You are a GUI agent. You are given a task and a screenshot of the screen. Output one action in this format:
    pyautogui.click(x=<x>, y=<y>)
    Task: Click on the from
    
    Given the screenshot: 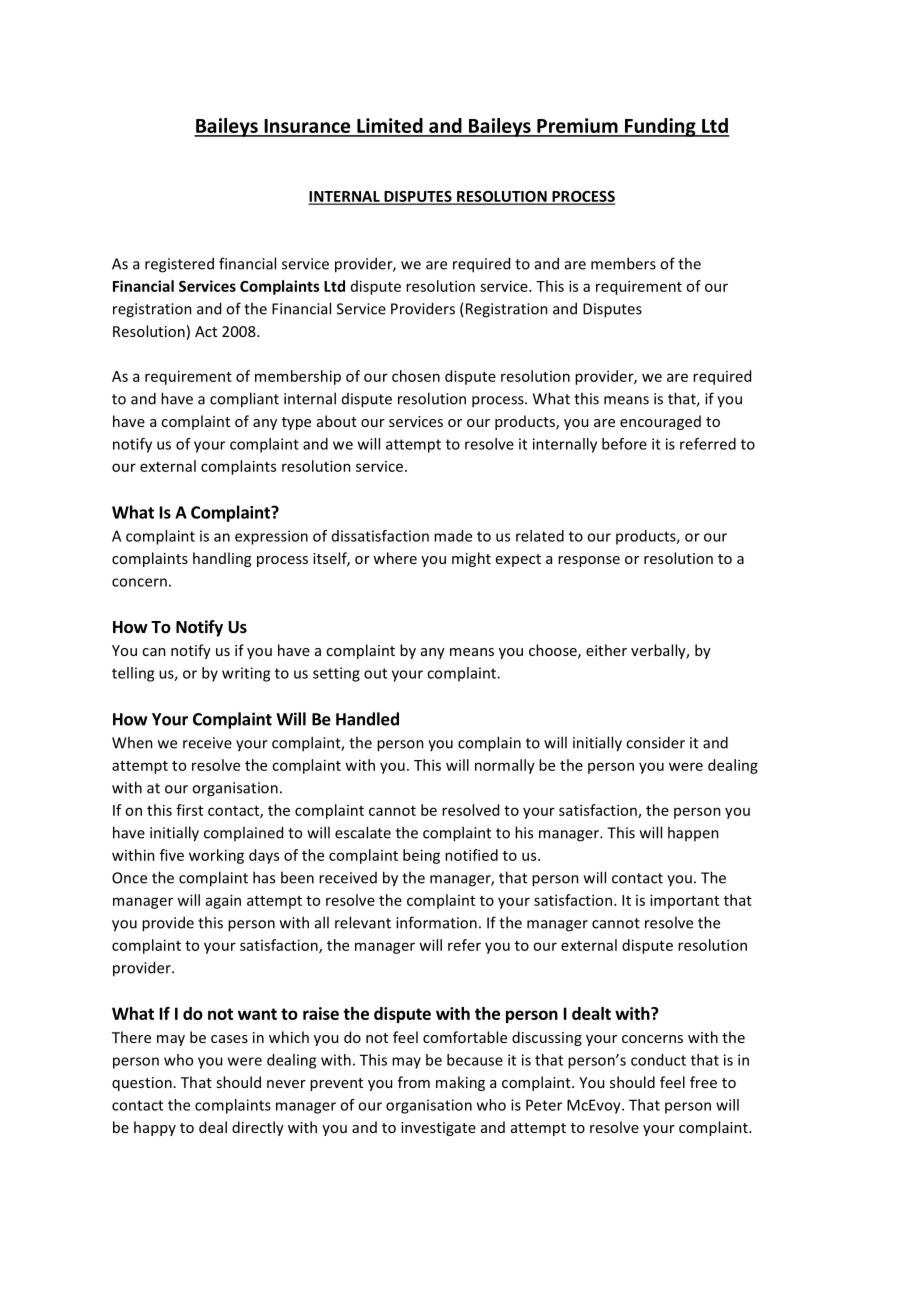 What is the action you would take?
    pyautogui.click(x=414, y=1082)
